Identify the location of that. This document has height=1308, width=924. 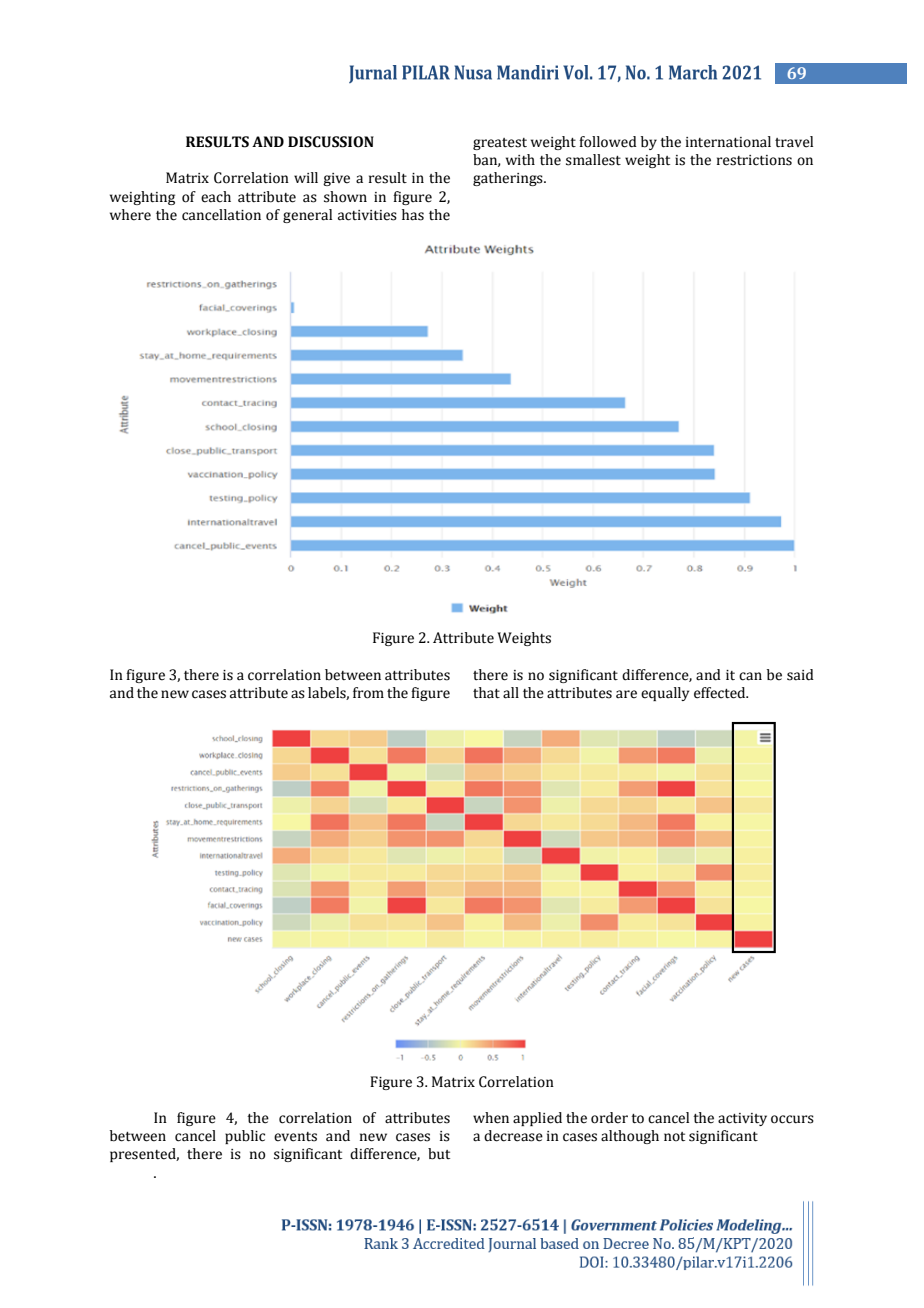
(486, 693).
